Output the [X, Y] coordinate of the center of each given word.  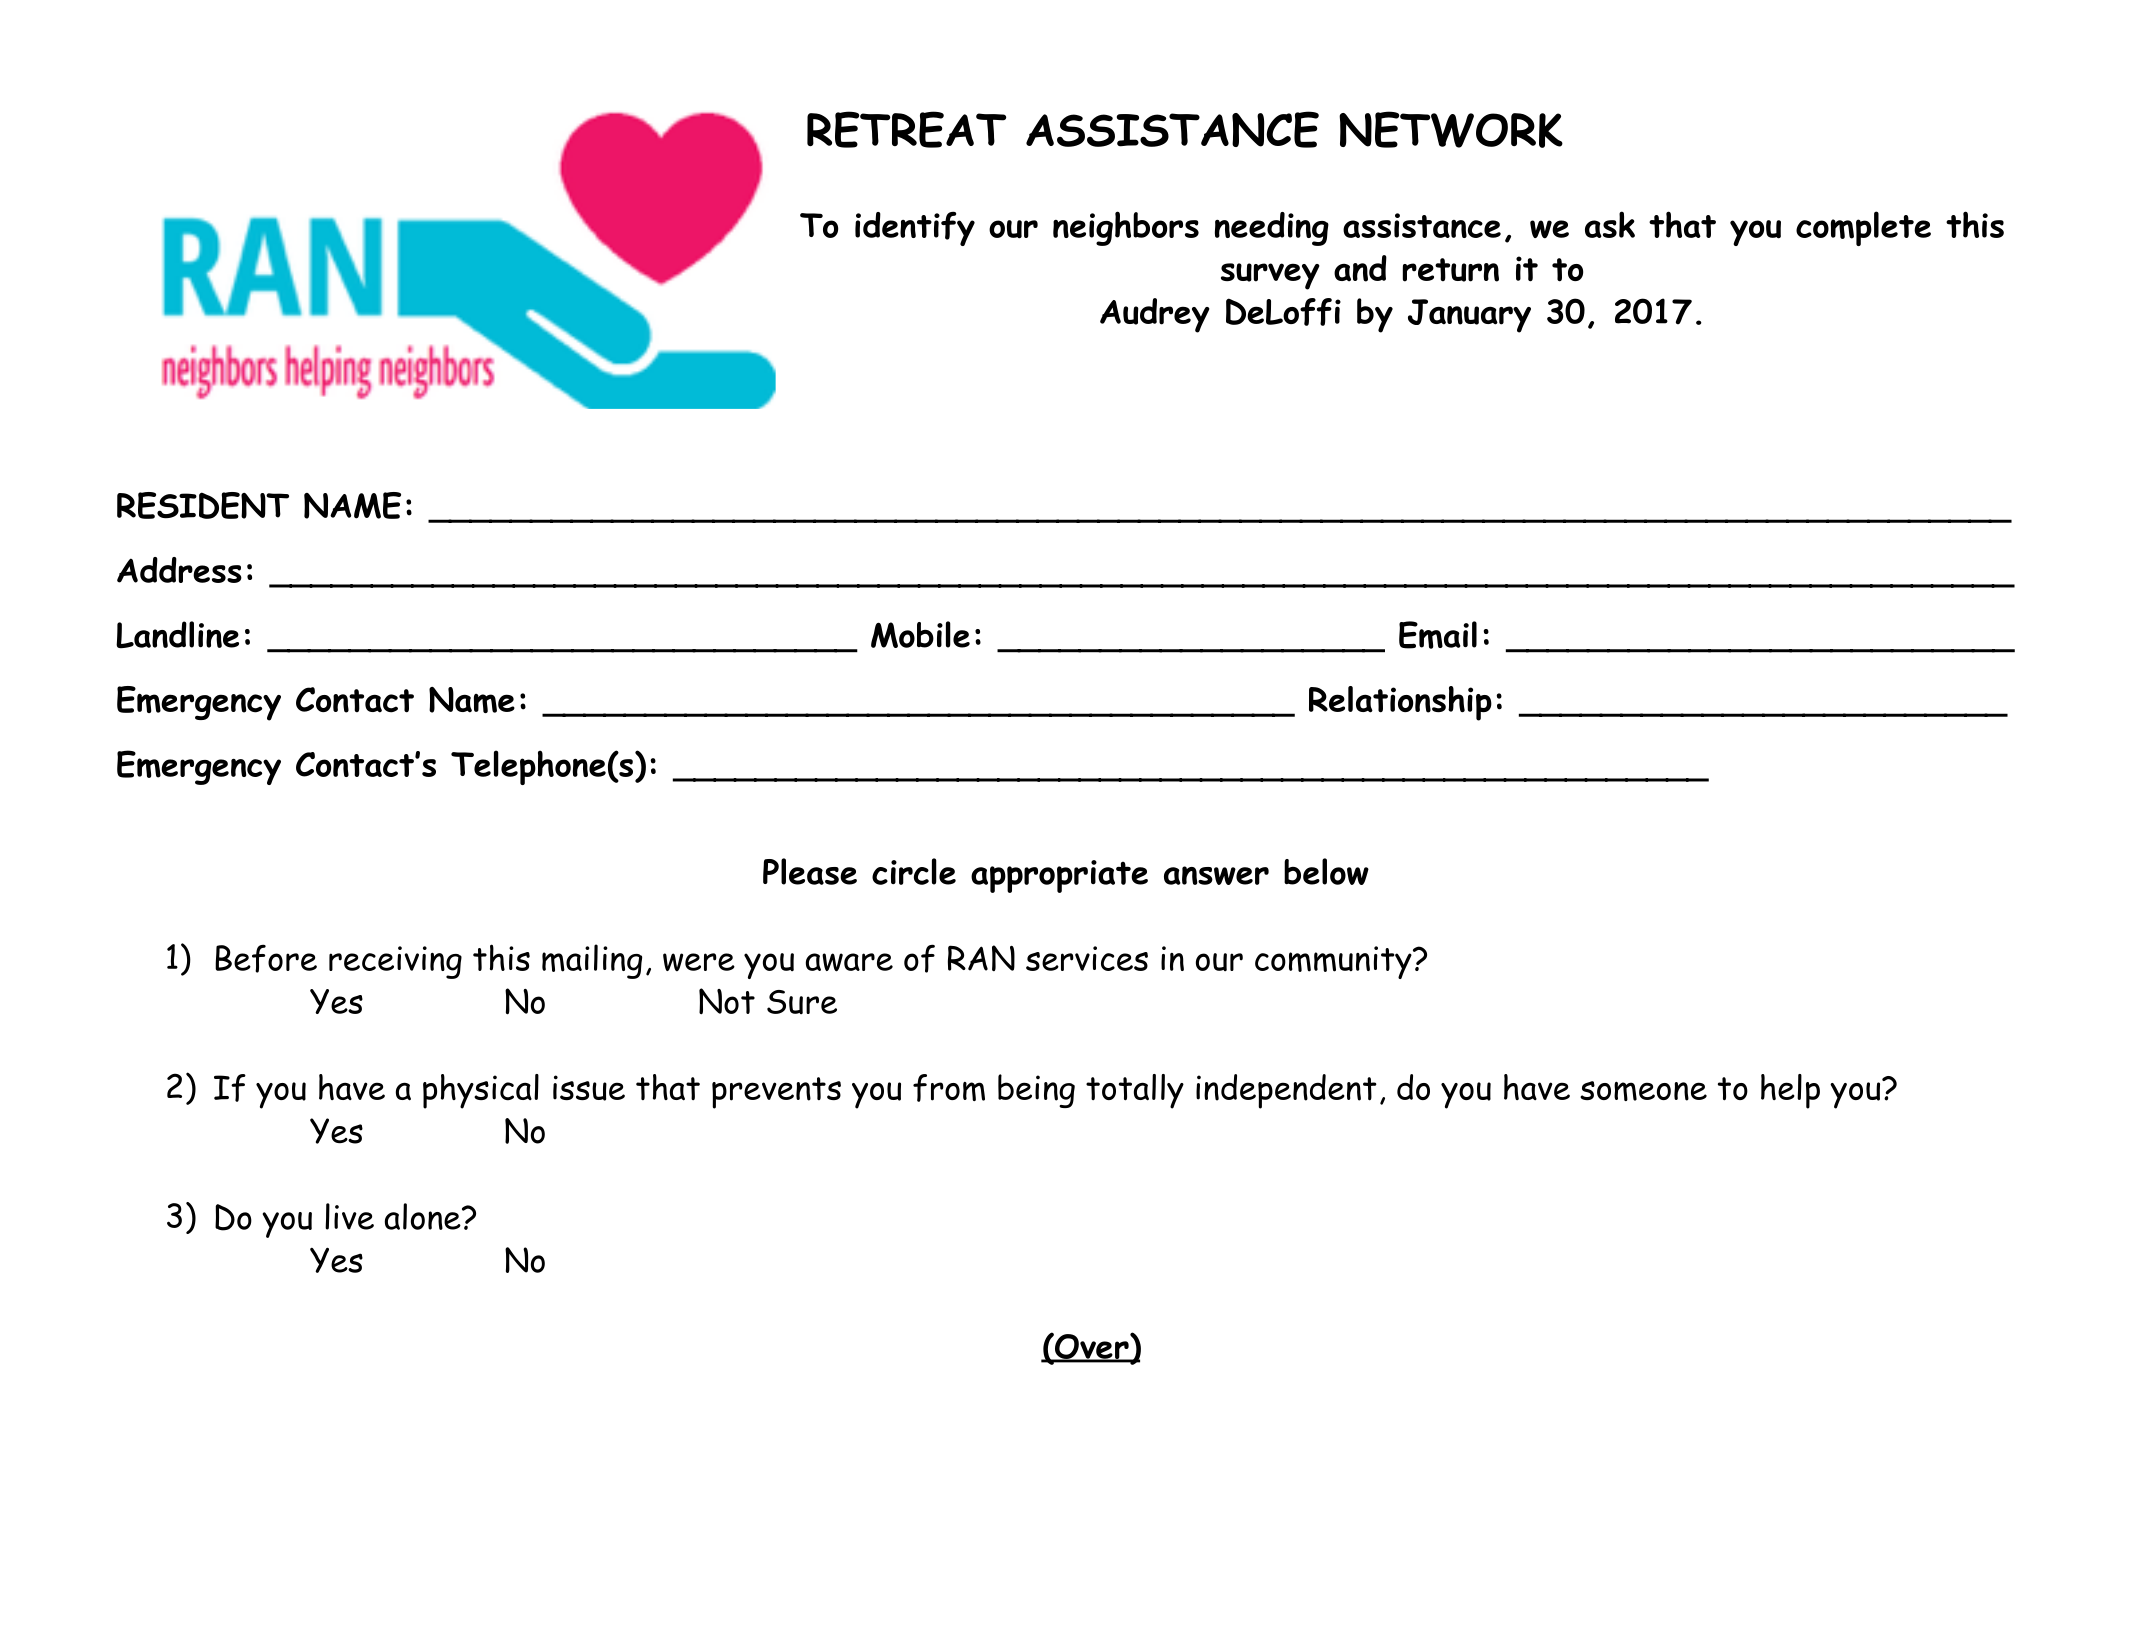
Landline [177, 635]
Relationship [1400, 703]
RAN [981, 958]
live [349, 1216]
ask [1610, 224]
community [1334, 962]
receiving [395, 962]
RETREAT [906, 129]
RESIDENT [203, 505]
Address [179, 570]
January [1469, 316]
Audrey [1155, 315]
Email [1438, 635]
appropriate [1059, 876]
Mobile [920, 634]
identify [915, 228]
